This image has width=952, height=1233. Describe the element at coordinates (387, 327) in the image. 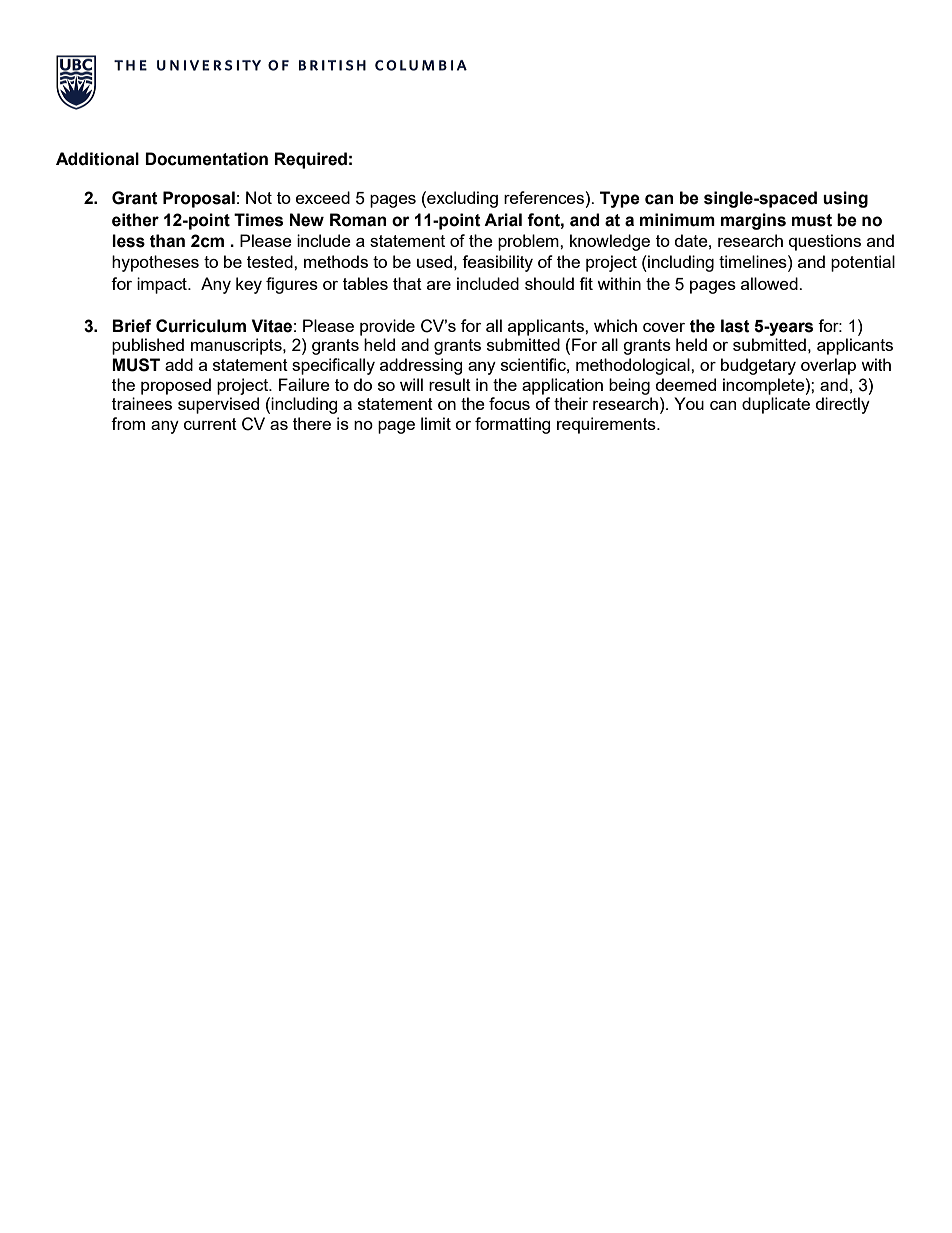

I see `provide` at that location.
